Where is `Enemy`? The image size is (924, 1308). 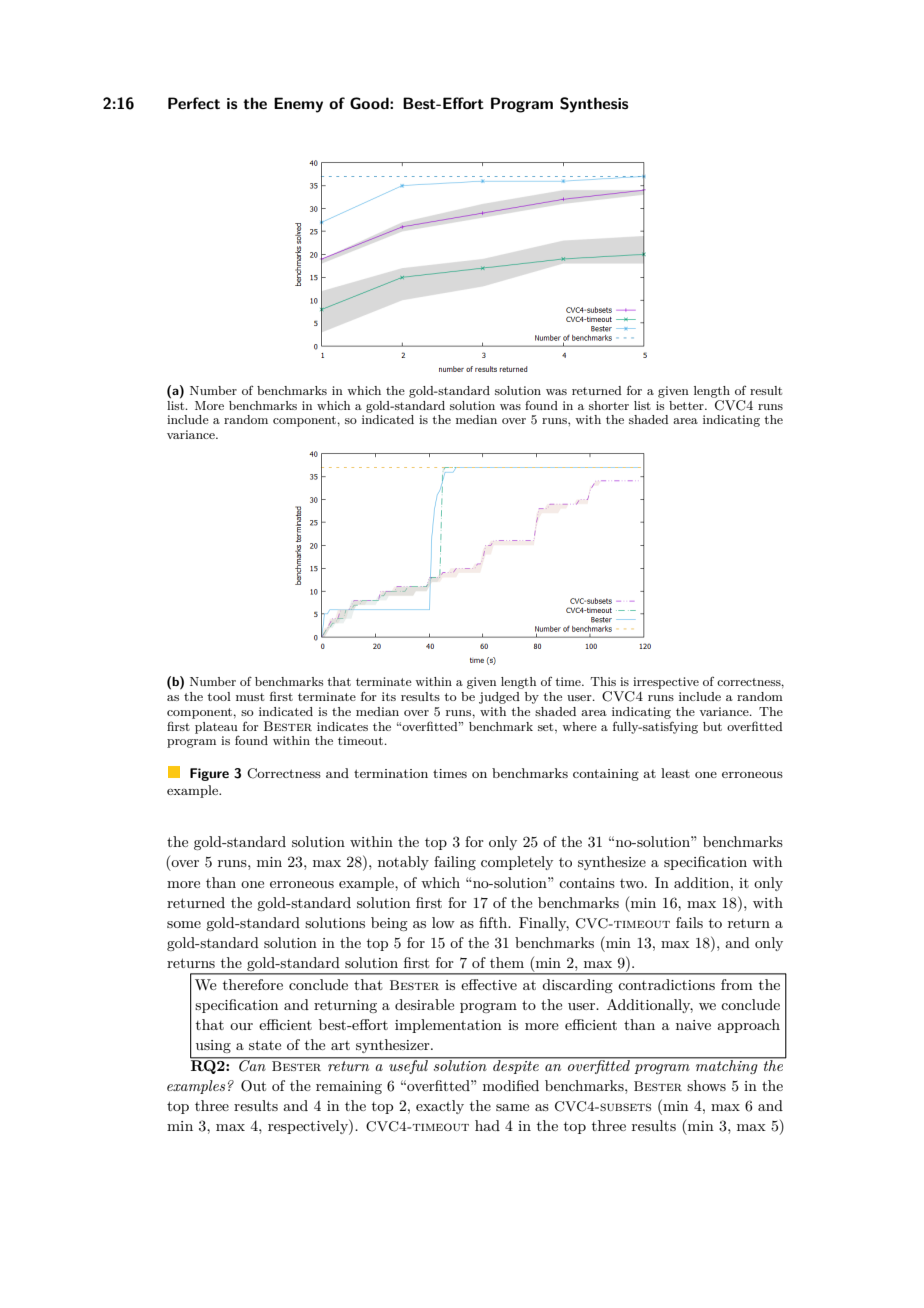
Enemy is located at coordinates (298, 105).
